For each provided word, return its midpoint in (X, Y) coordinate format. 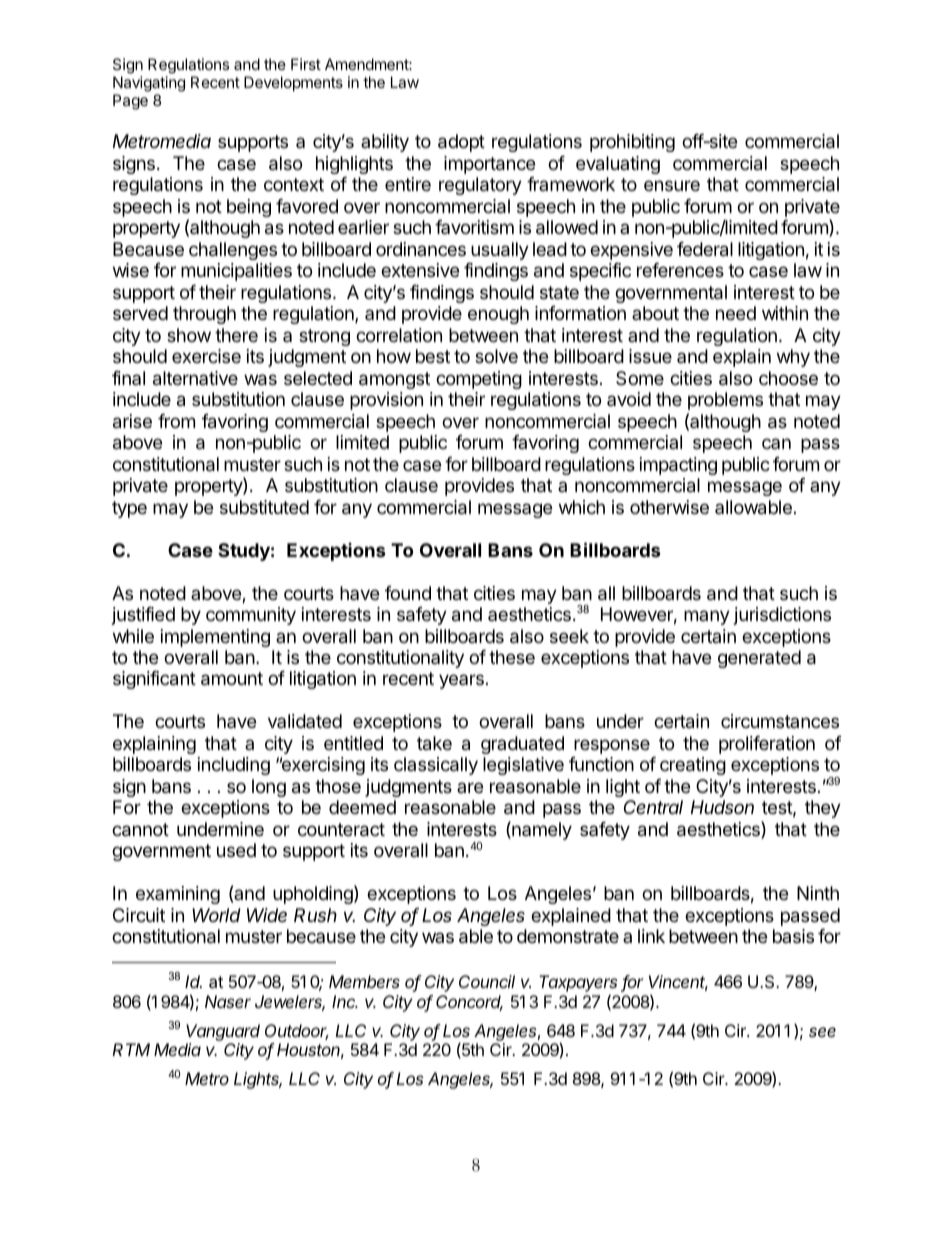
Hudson (722, 807)
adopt (461, 143)
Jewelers (290, 1003)
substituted (264, 507)
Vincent (678, 983)
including (234, 766)
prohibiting (632, 143)
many (707, 617)
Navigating (149, 84)
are (470, 787)
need (736, 313)
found (408, 593)
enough (498, 315)
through (204, 315)
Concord (469, 1003)
